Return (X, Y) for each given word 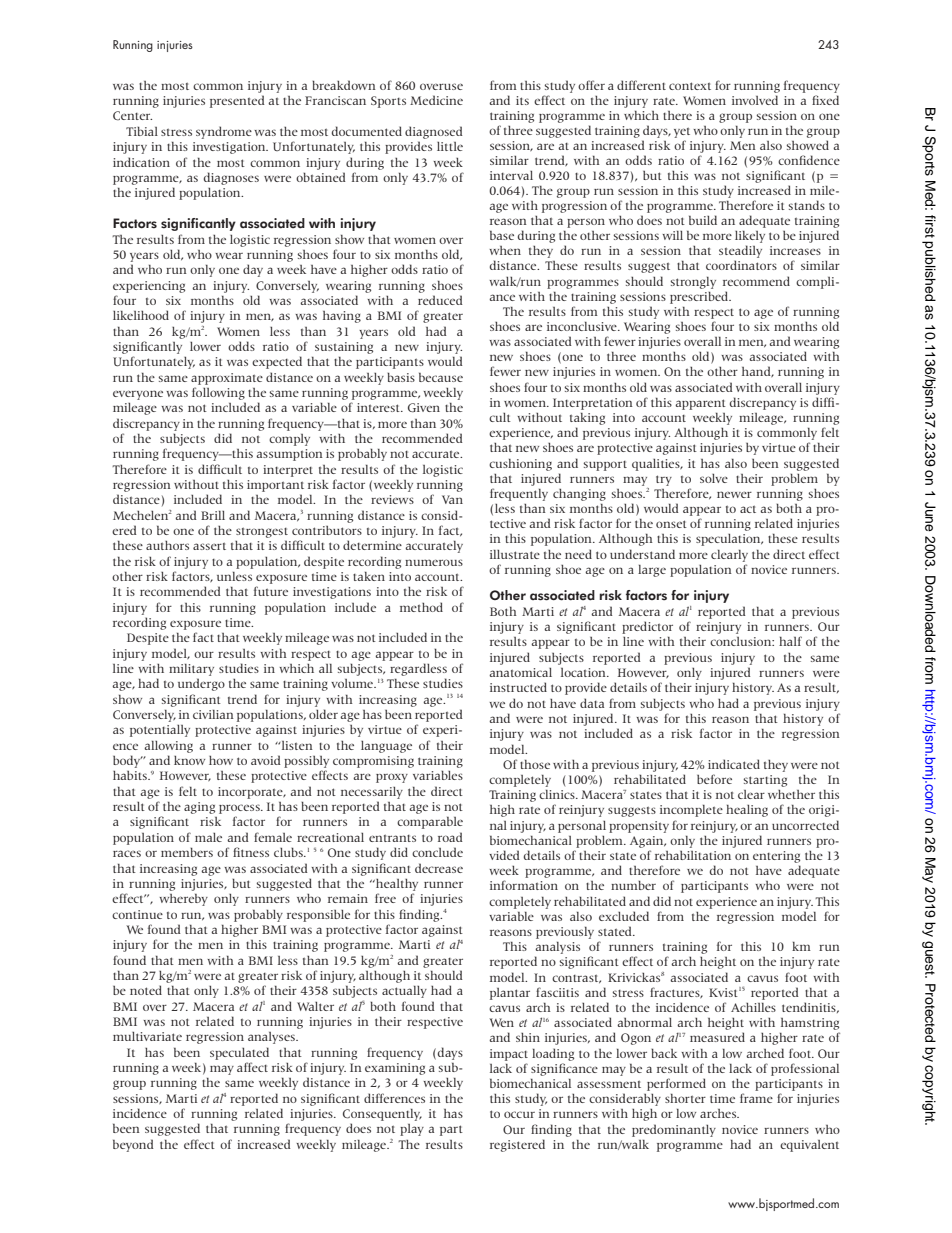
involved (755, 100)
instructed (518, 687)
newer (734, 494)
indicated (734, 764)
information (524, 885)
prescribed (700, 297)
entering (776, 857)
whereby (183, 899)
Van (452, 499)
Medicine (436, 100)
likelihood (141, 315)
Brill (213, 515)
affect (252, 1067)
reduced (440, 300)
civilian (213, 714)
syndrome (224, 132)
